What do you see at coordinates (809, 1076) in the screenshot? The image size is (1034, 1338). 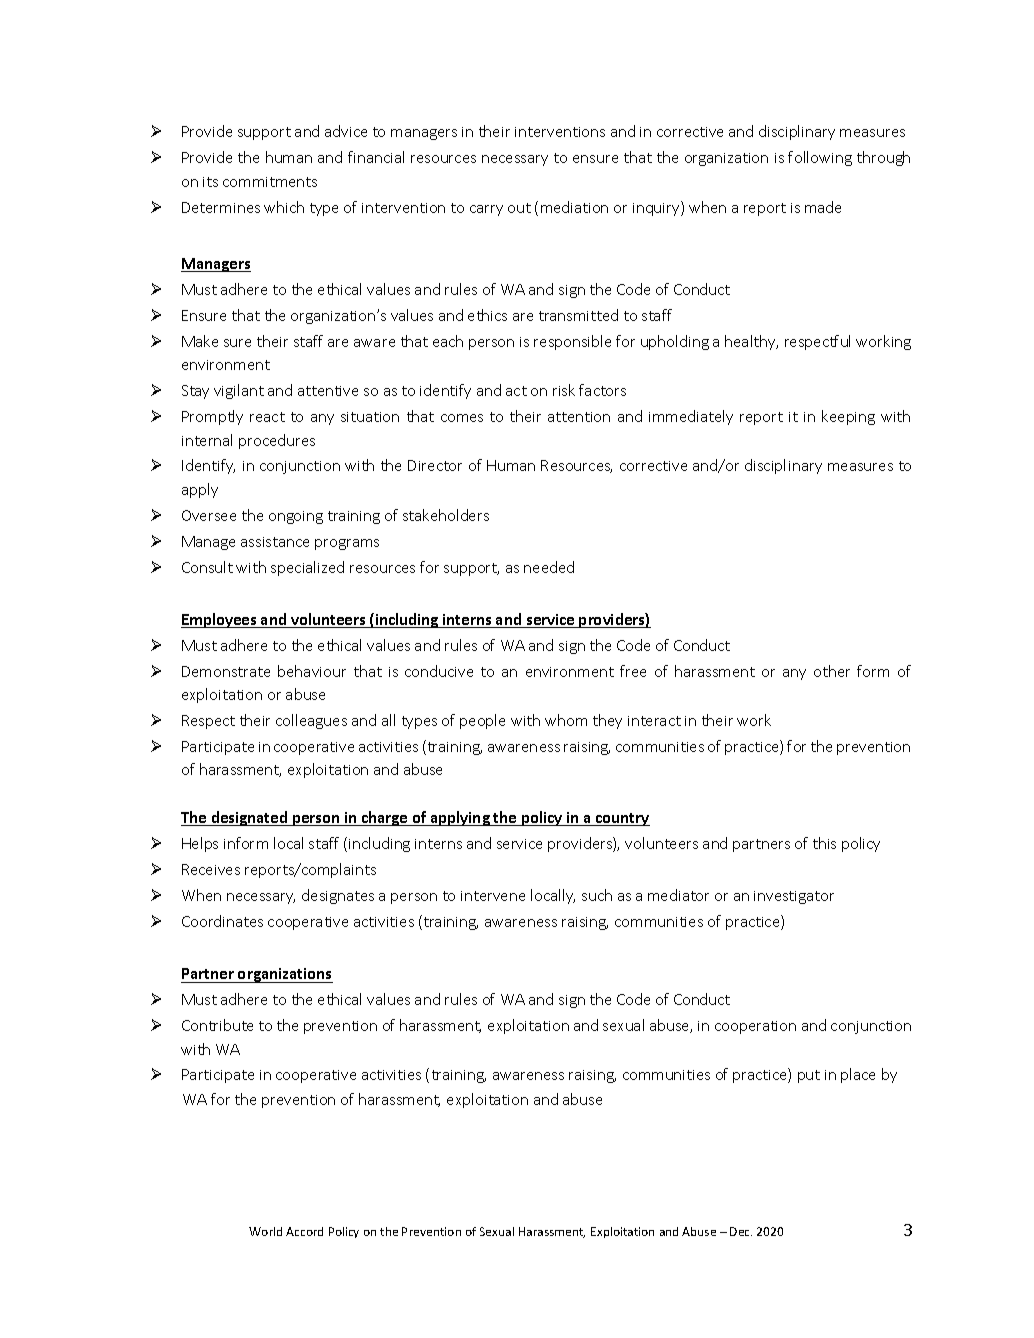 I see `put` at bounding box center [809, 1076].
